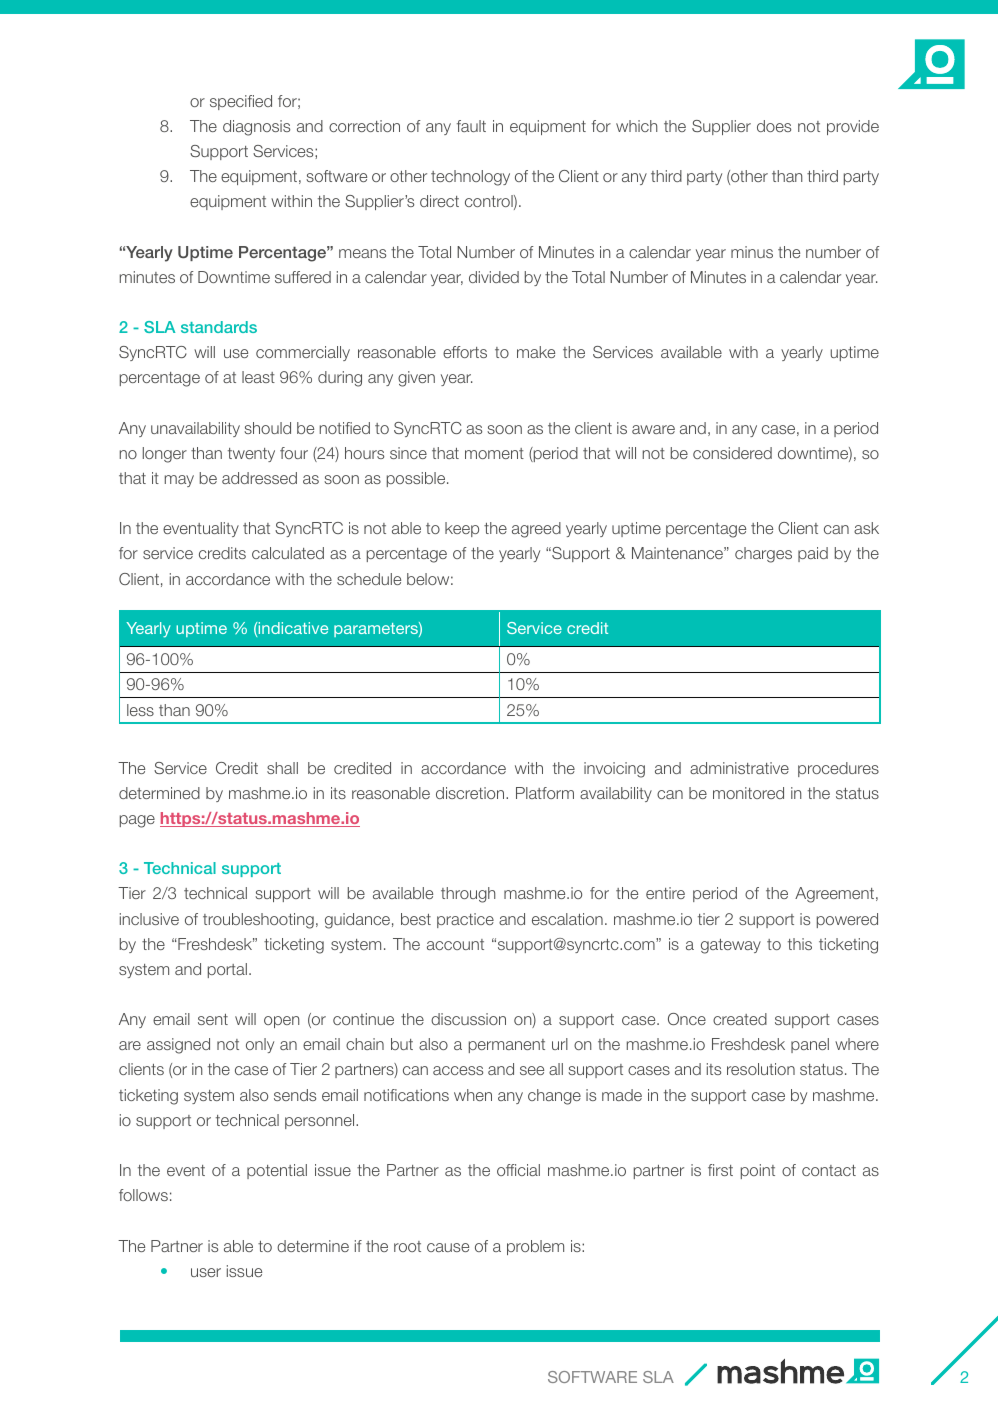 The image size is (998, 1412). Describe the element at coordinates (470, 793) in the screenshot. I see `discretion` at that location.
